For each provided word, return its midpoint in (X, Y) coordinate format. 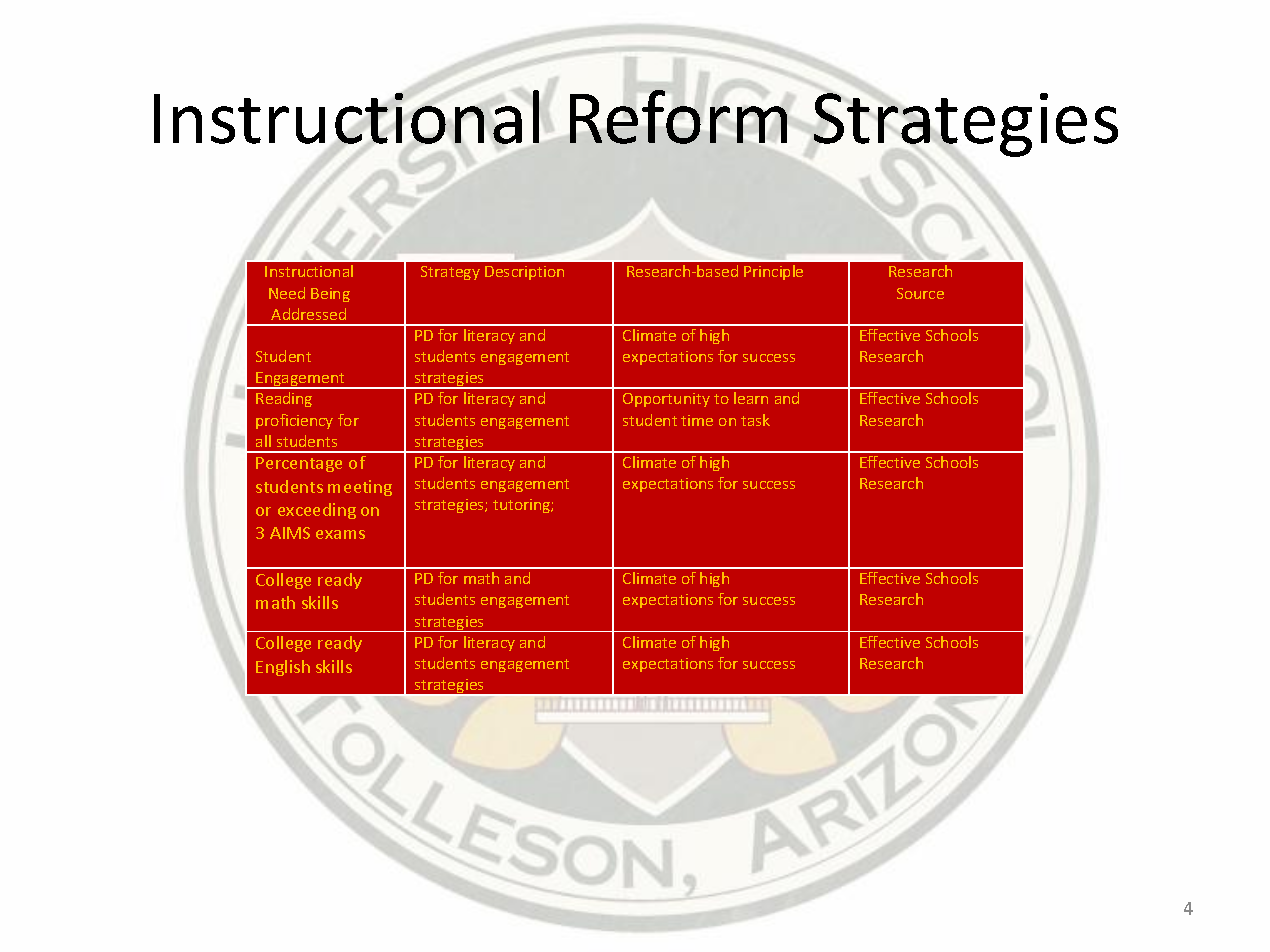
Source (920, 293)
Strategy (450, 273)
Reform (678, 117)
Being (330, 295)
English (283, 668)
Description (524, 273)
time (697, 420)
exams (340, 534)
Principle (773, 272)
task (755, 420)
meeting (360, 488)
